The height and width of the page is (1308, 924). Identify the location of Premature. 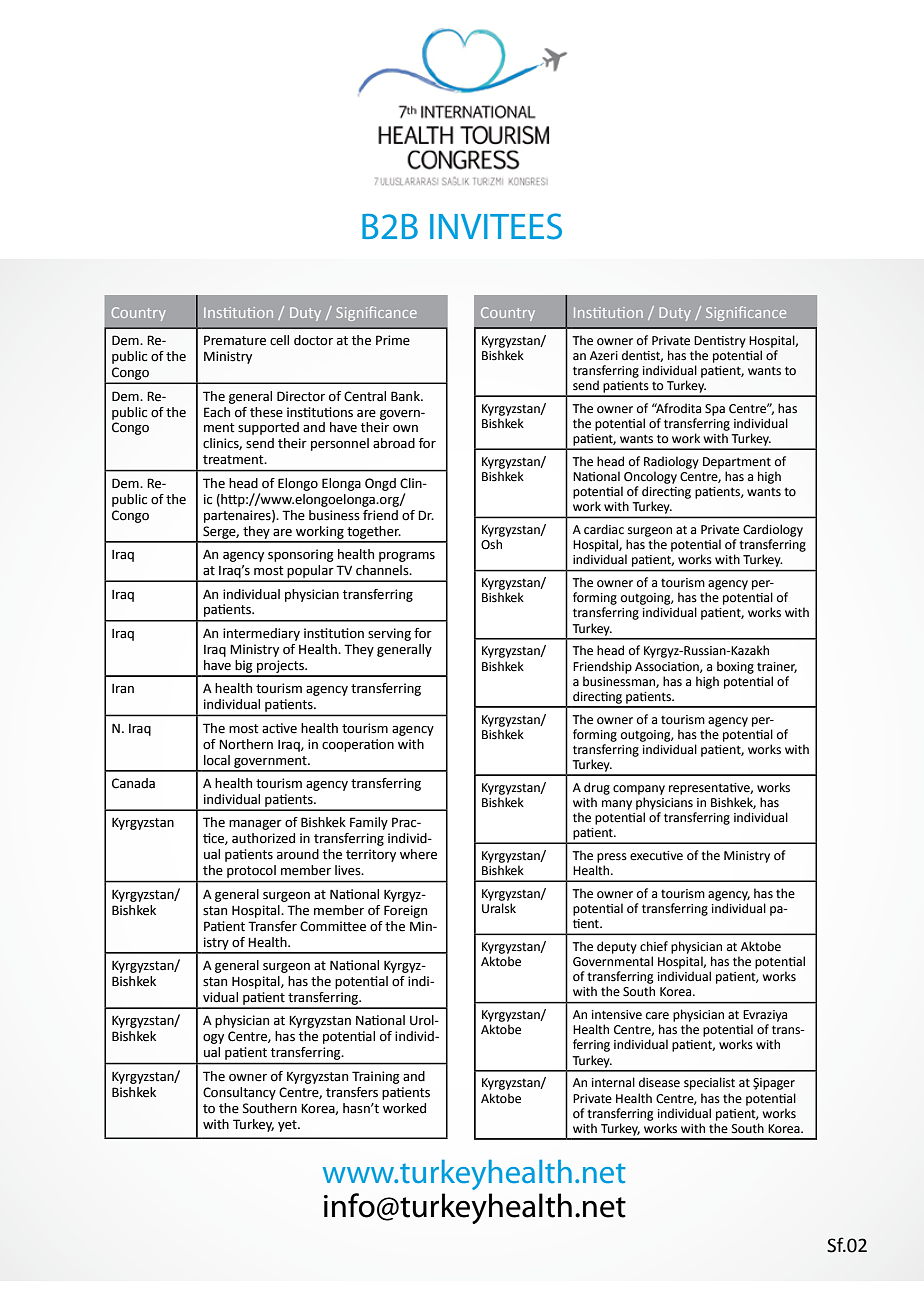
(235, 340).
